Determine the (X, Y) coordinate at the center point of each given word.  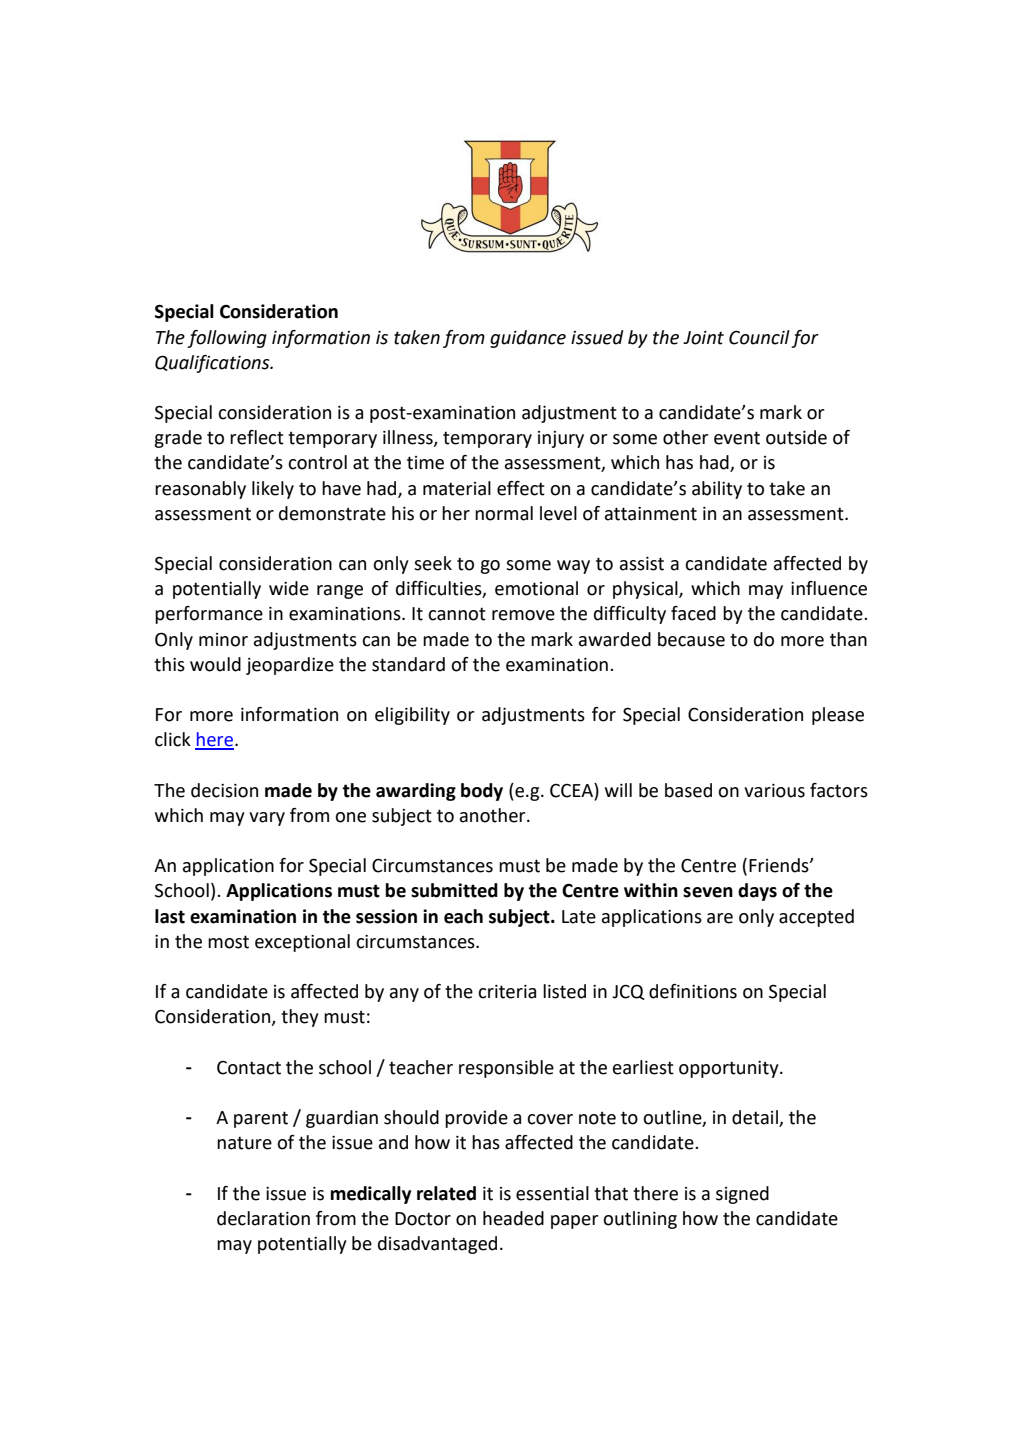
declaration (263, 1218)
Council (759, 337)
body (482, 792)
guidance (528, 339)
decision (224, 790)
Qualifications (213, 364)
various (774, 791)
